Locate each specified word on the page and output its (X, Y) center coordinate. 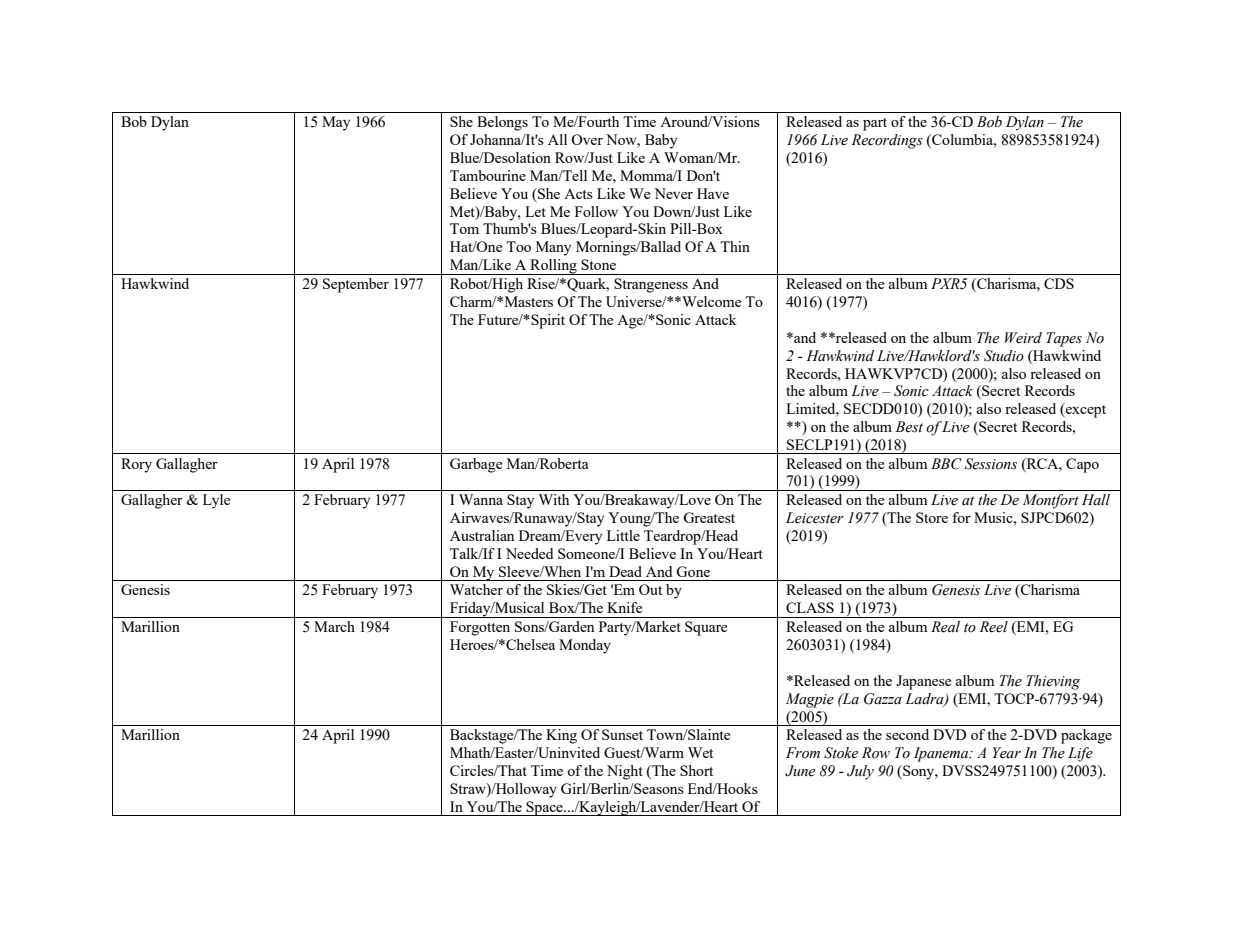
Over (587, 139)
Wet (700, 752)
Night (625, 772)
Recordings (887, 141)
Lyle (216, 501)
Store (932, 517)
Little (623, 535)
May (336, 123)
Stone (598, 264)
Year (1007, 753)
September (356, 285)
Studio (1004, 356)
